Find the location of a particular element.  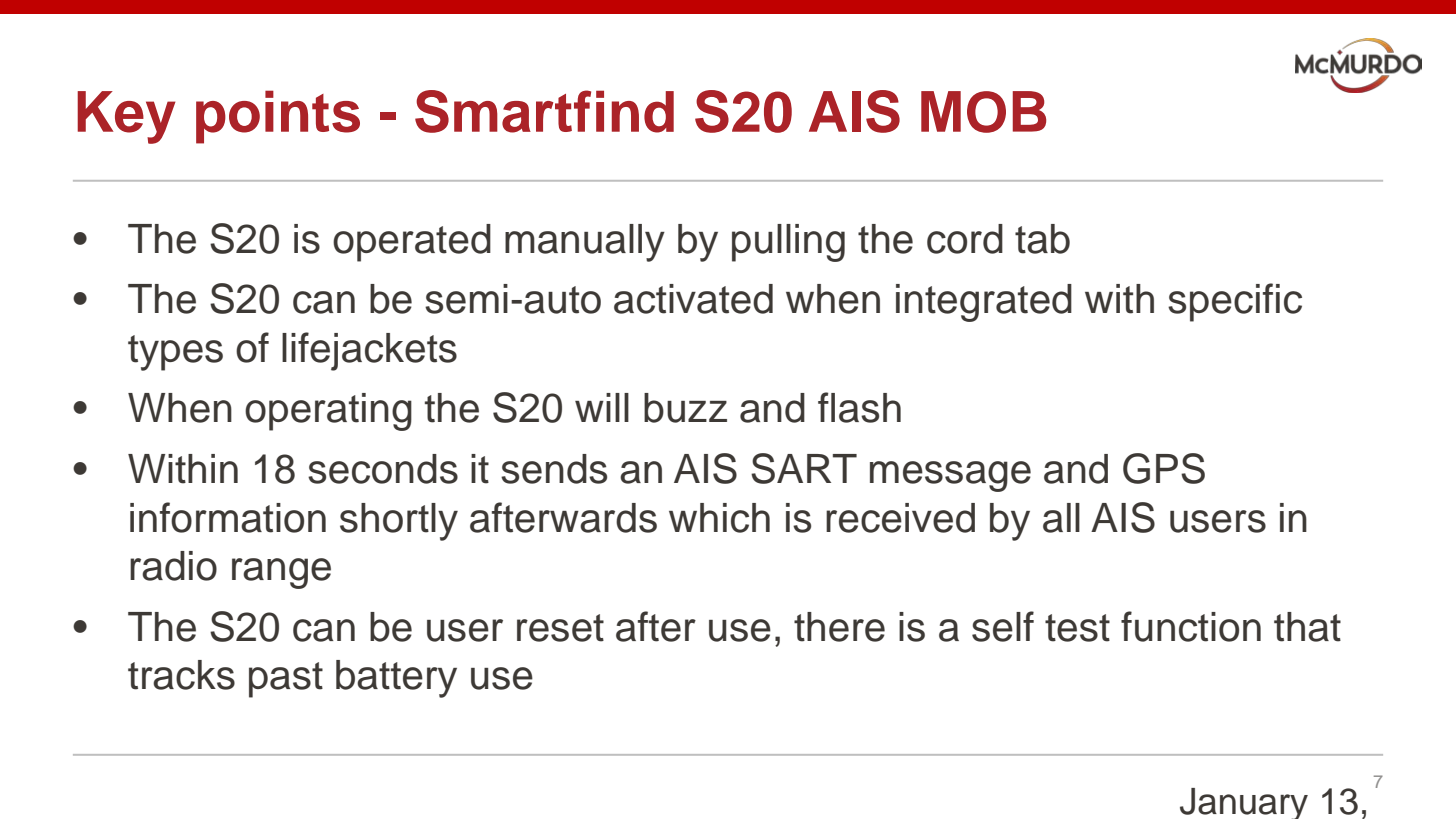

MOB is located at coordinates (983, 112).
